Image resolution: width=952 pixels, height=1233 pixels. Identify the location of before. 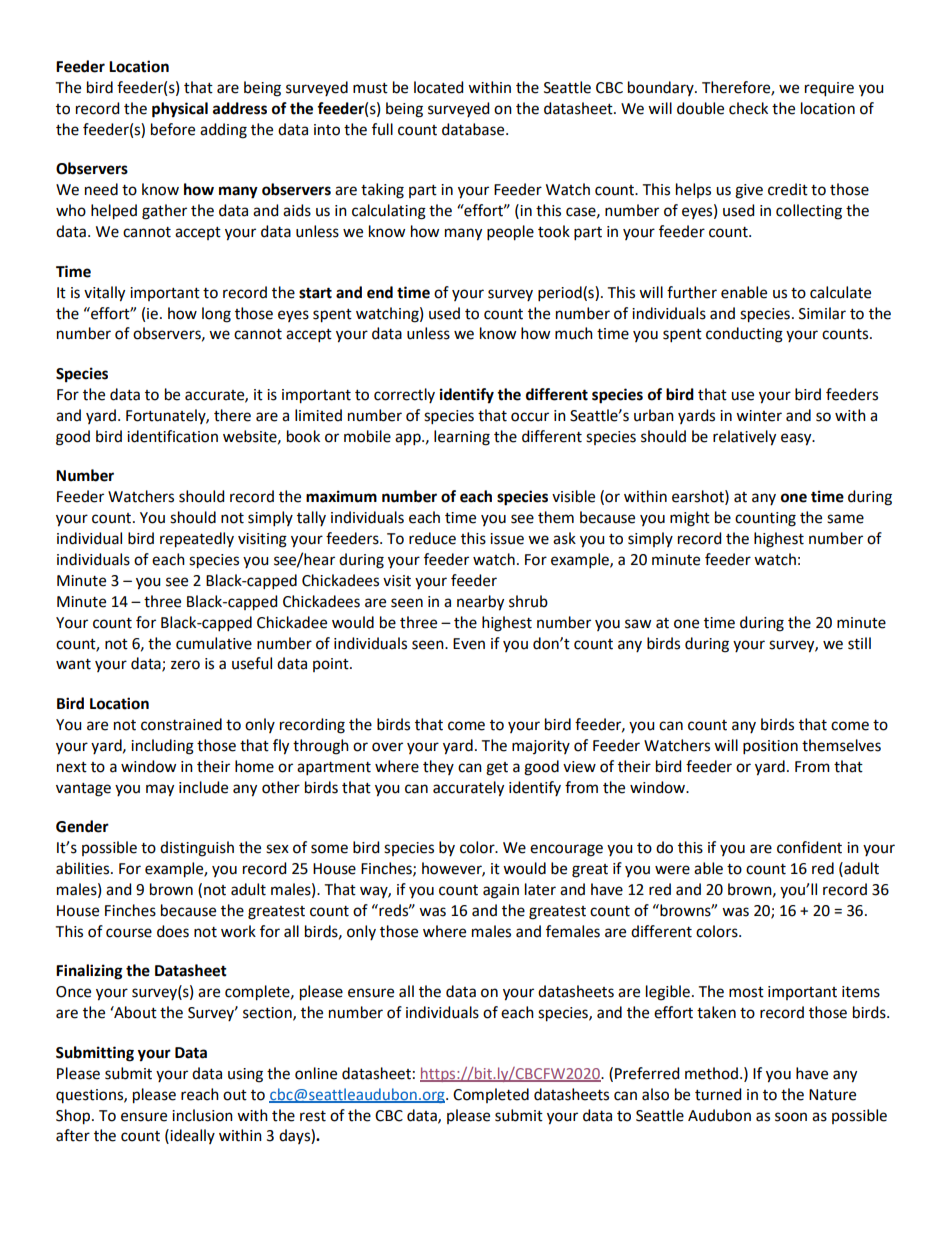
(173, 129).
